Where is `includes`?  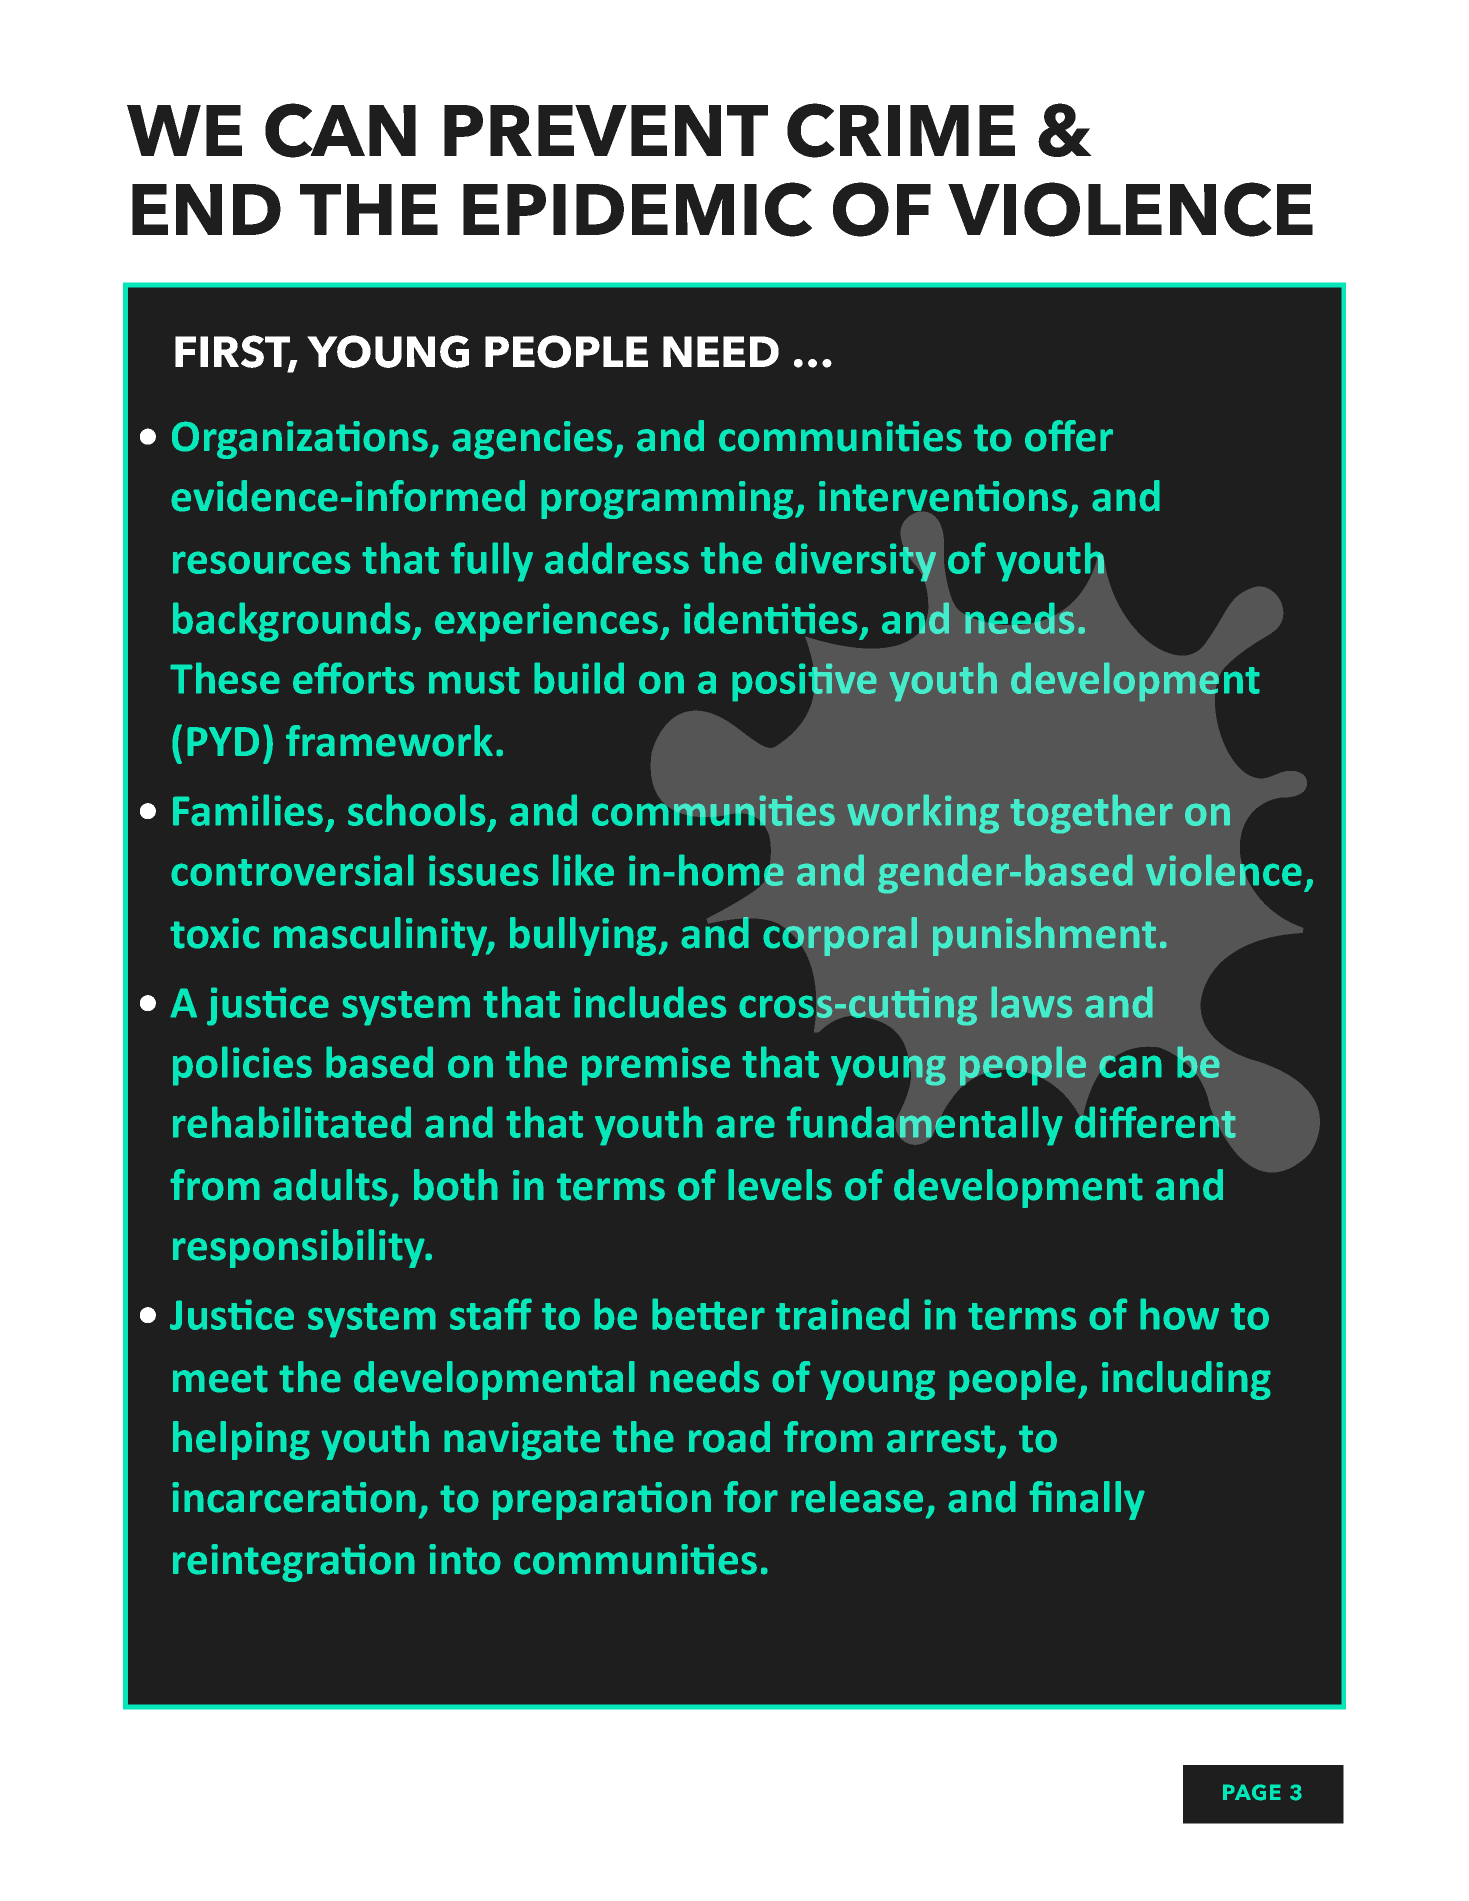
includes is located at coordinates (650, 1002).
